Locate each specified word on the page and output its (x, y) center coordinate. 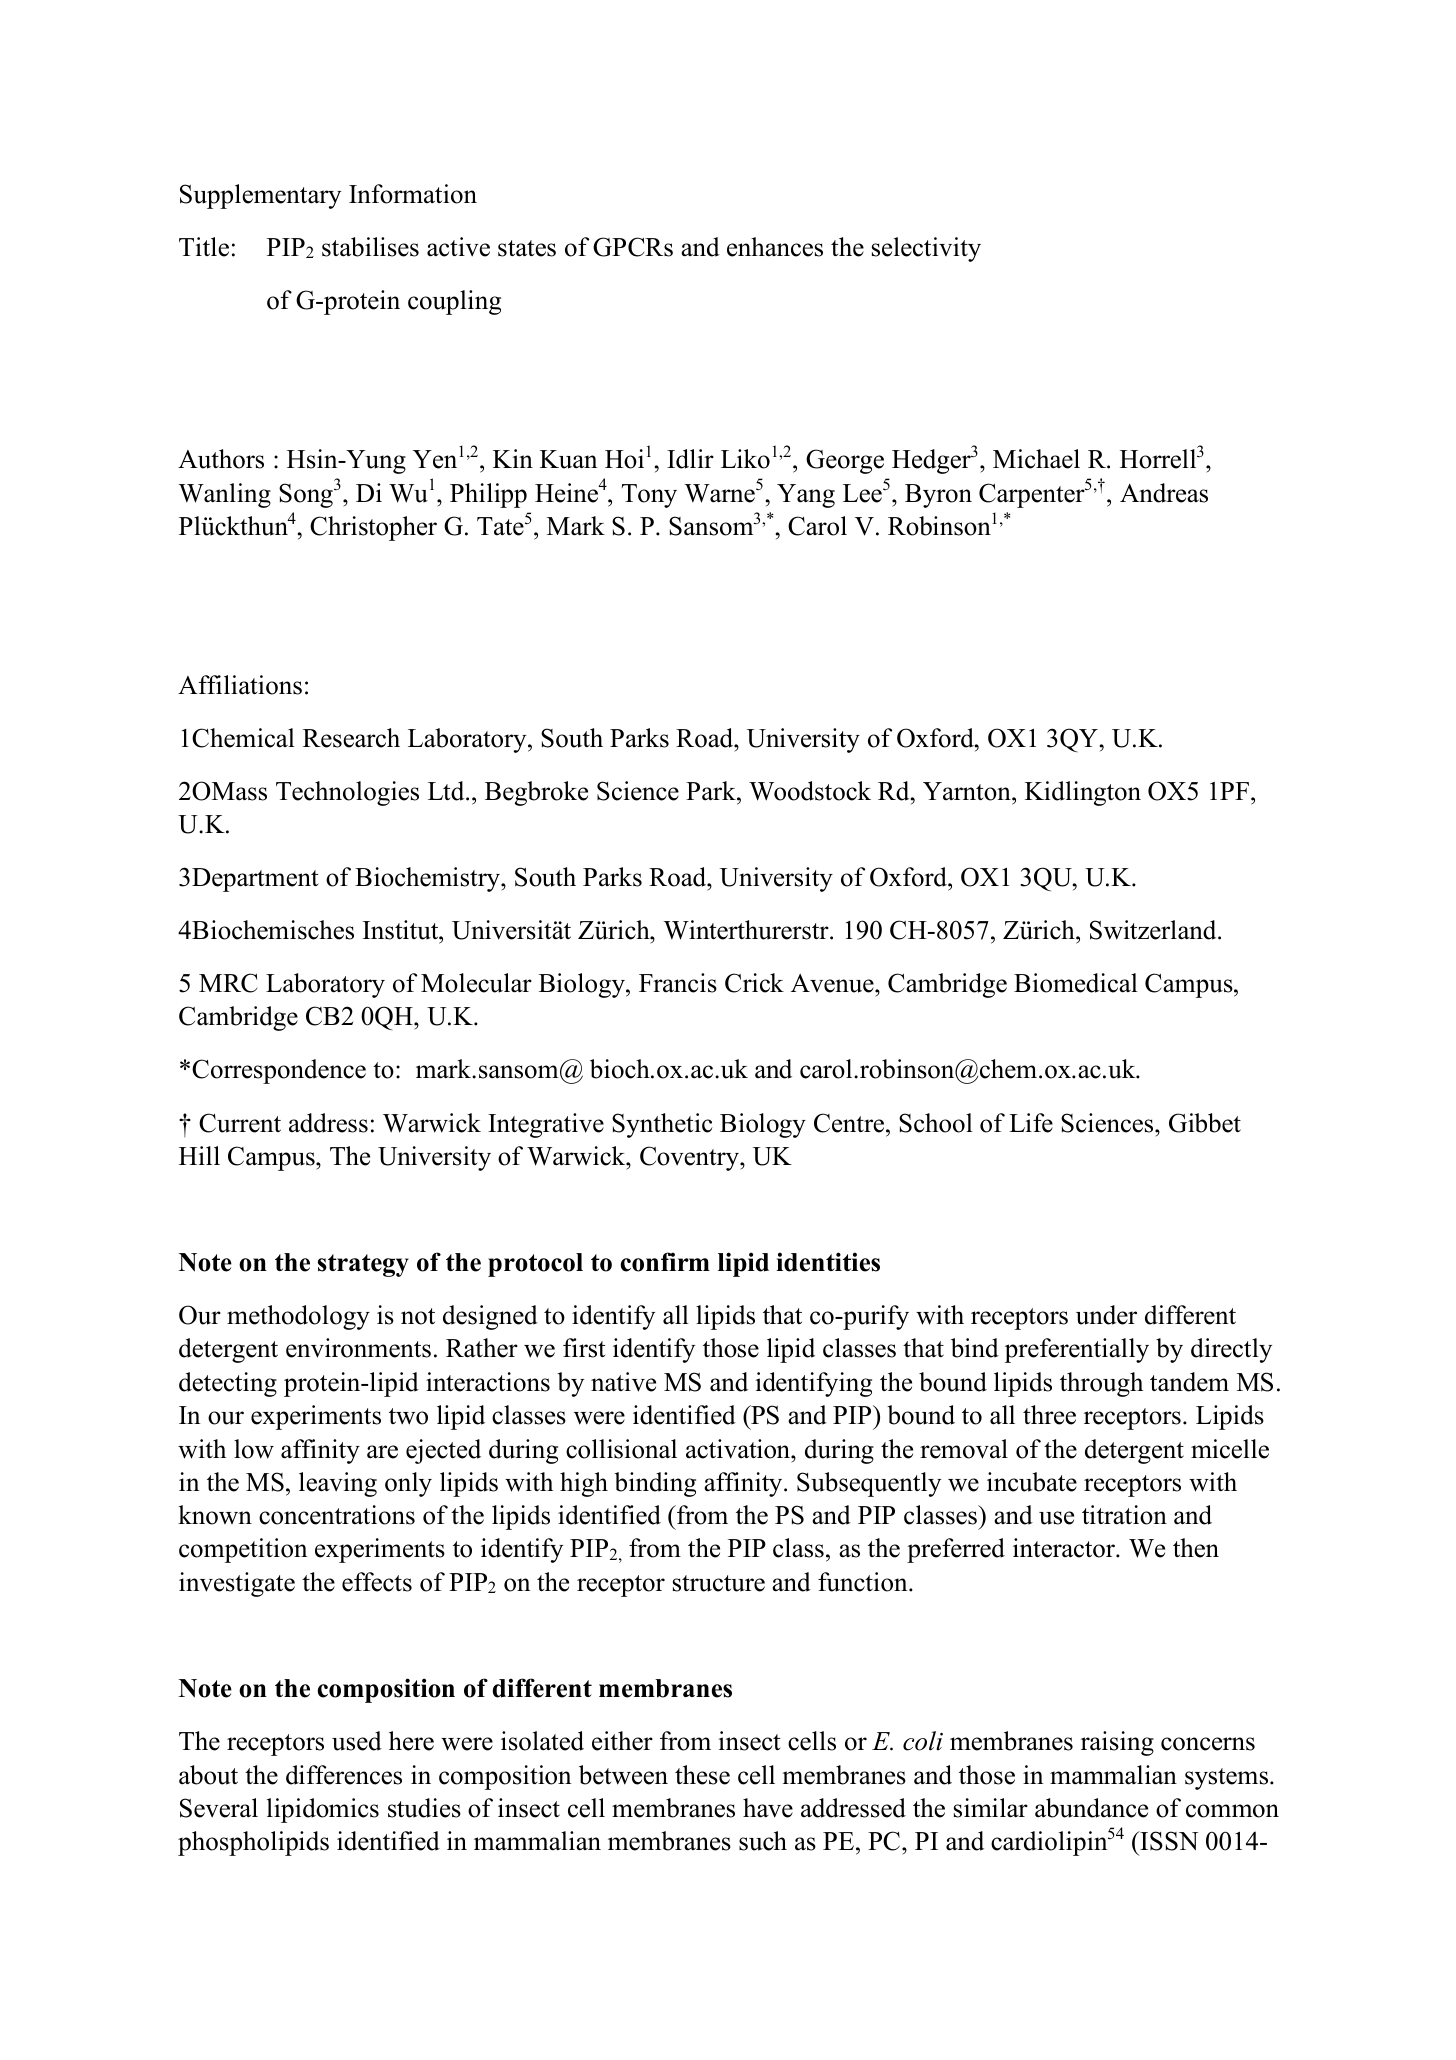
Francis (678, 983)
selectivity (926, 249)
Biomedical (1076, 983)
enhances (775, 247)
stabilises (370, 247)
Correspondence (279, 1071)
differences (344, 1775)
